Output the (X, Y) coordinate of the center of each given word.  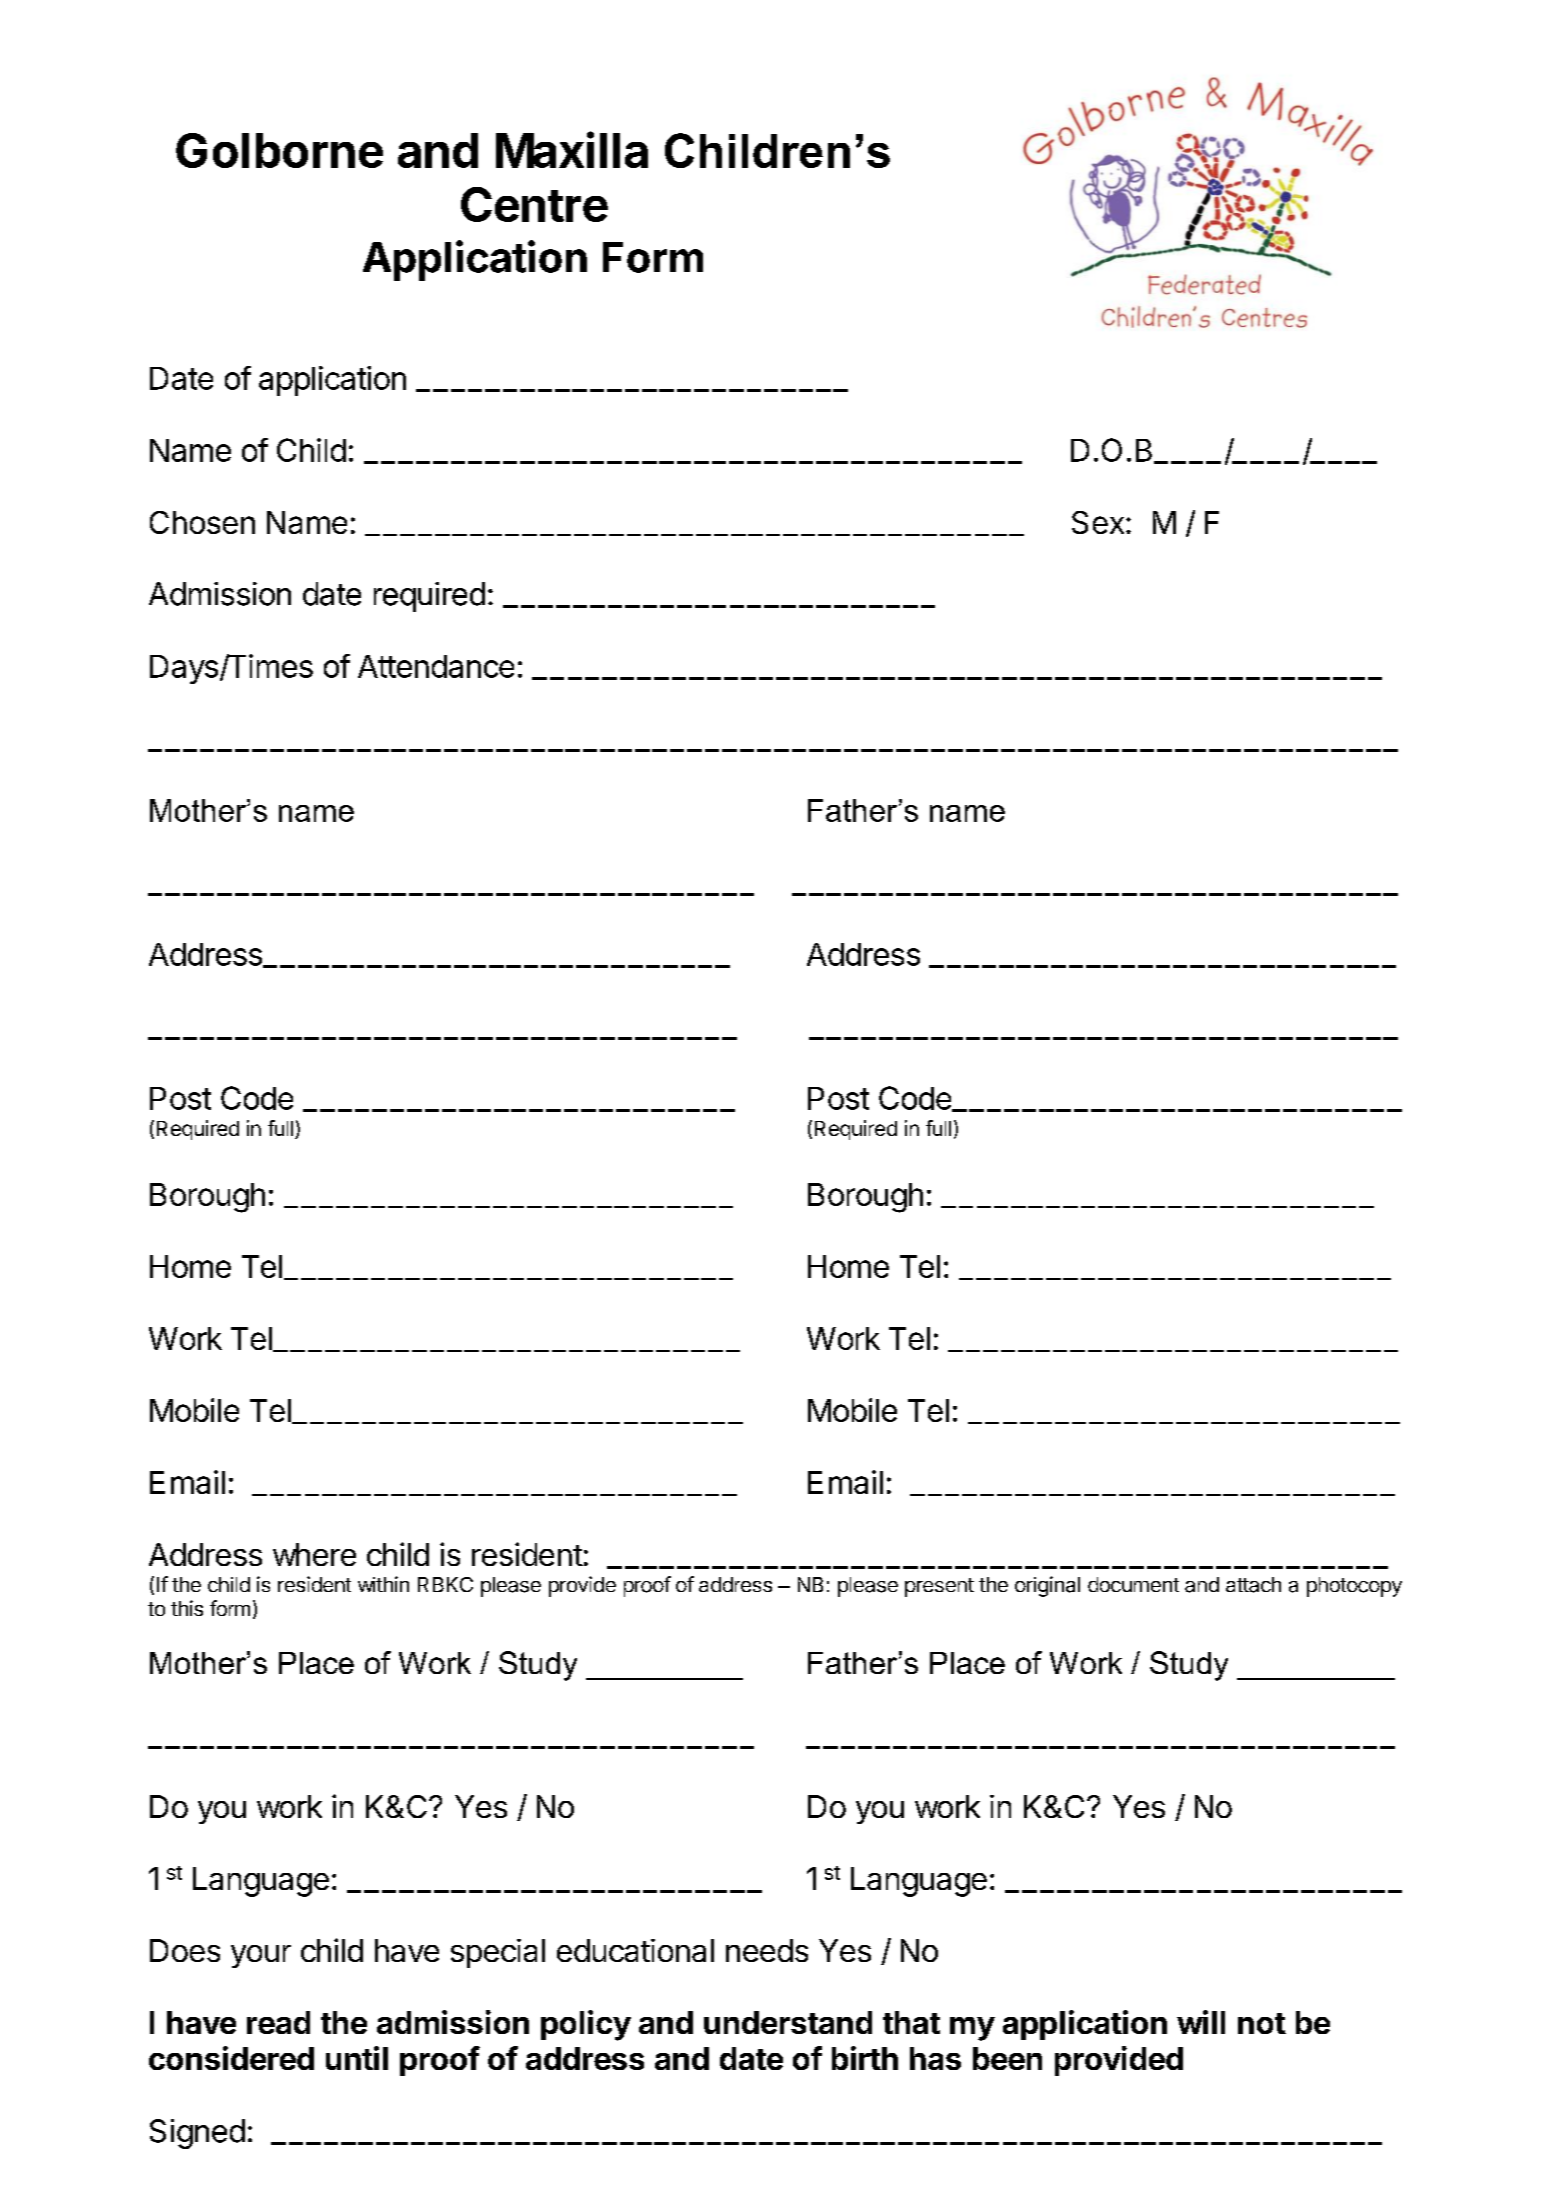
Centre (534, 204)
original (1047, 1586)
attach (1253, 1585)
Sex (1098, 522)
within (383, 1584)
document (1133, 1584)
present (939, 1587)
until (357, 2058)
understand (788, 2022)
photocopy (1354, 1587)
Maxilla (572, 149)
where (314, 1554)
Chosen (202, 522)
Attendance (436, 666)
